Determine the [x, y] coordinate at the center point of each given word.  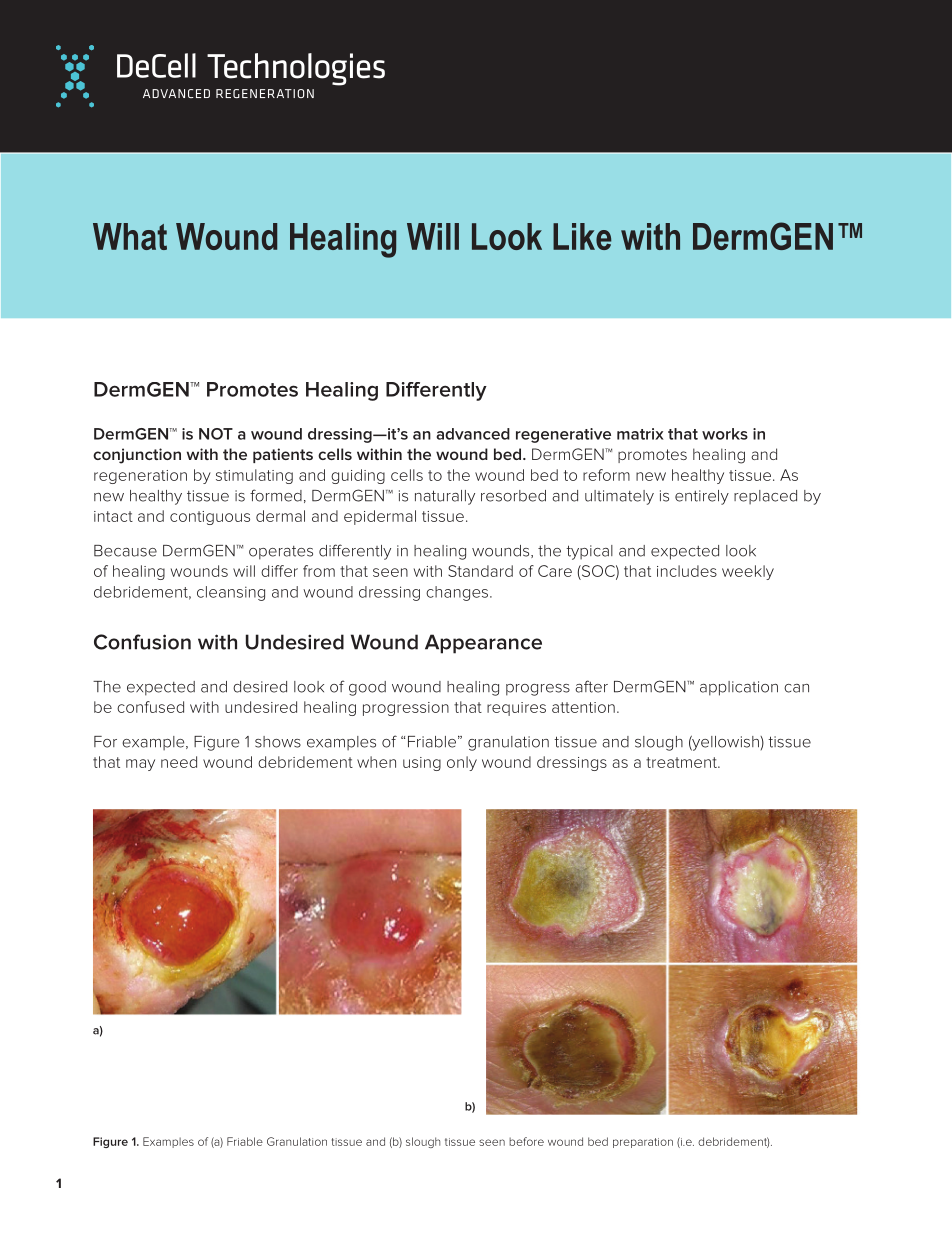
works [725, 434]
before [526, 1141]
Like [582, 236]
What [130, 236]
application [739, 688]
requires [516, 709]
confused [150, 707]
